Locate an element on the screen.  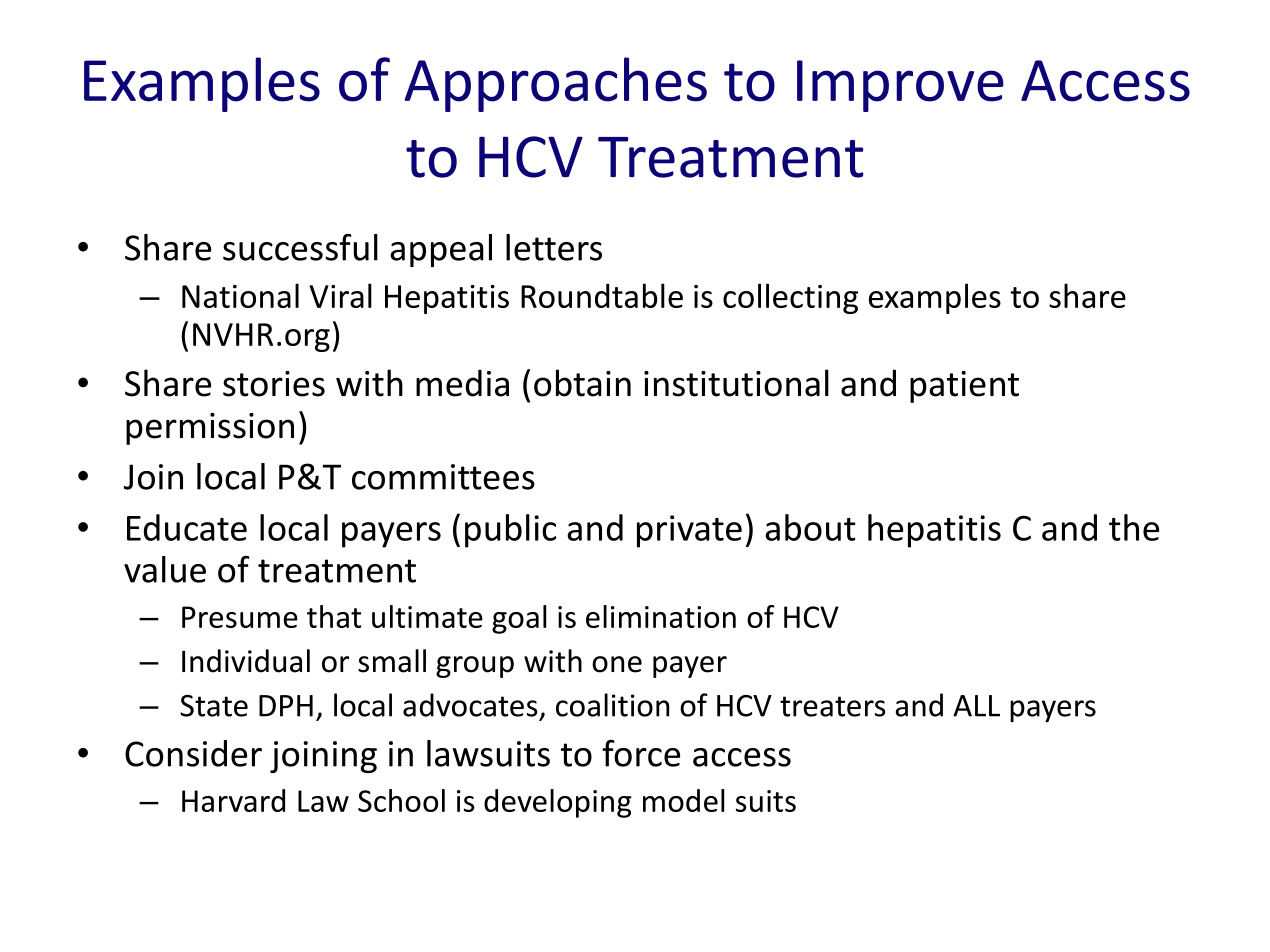
the is located at coordinates (1134, 527).
